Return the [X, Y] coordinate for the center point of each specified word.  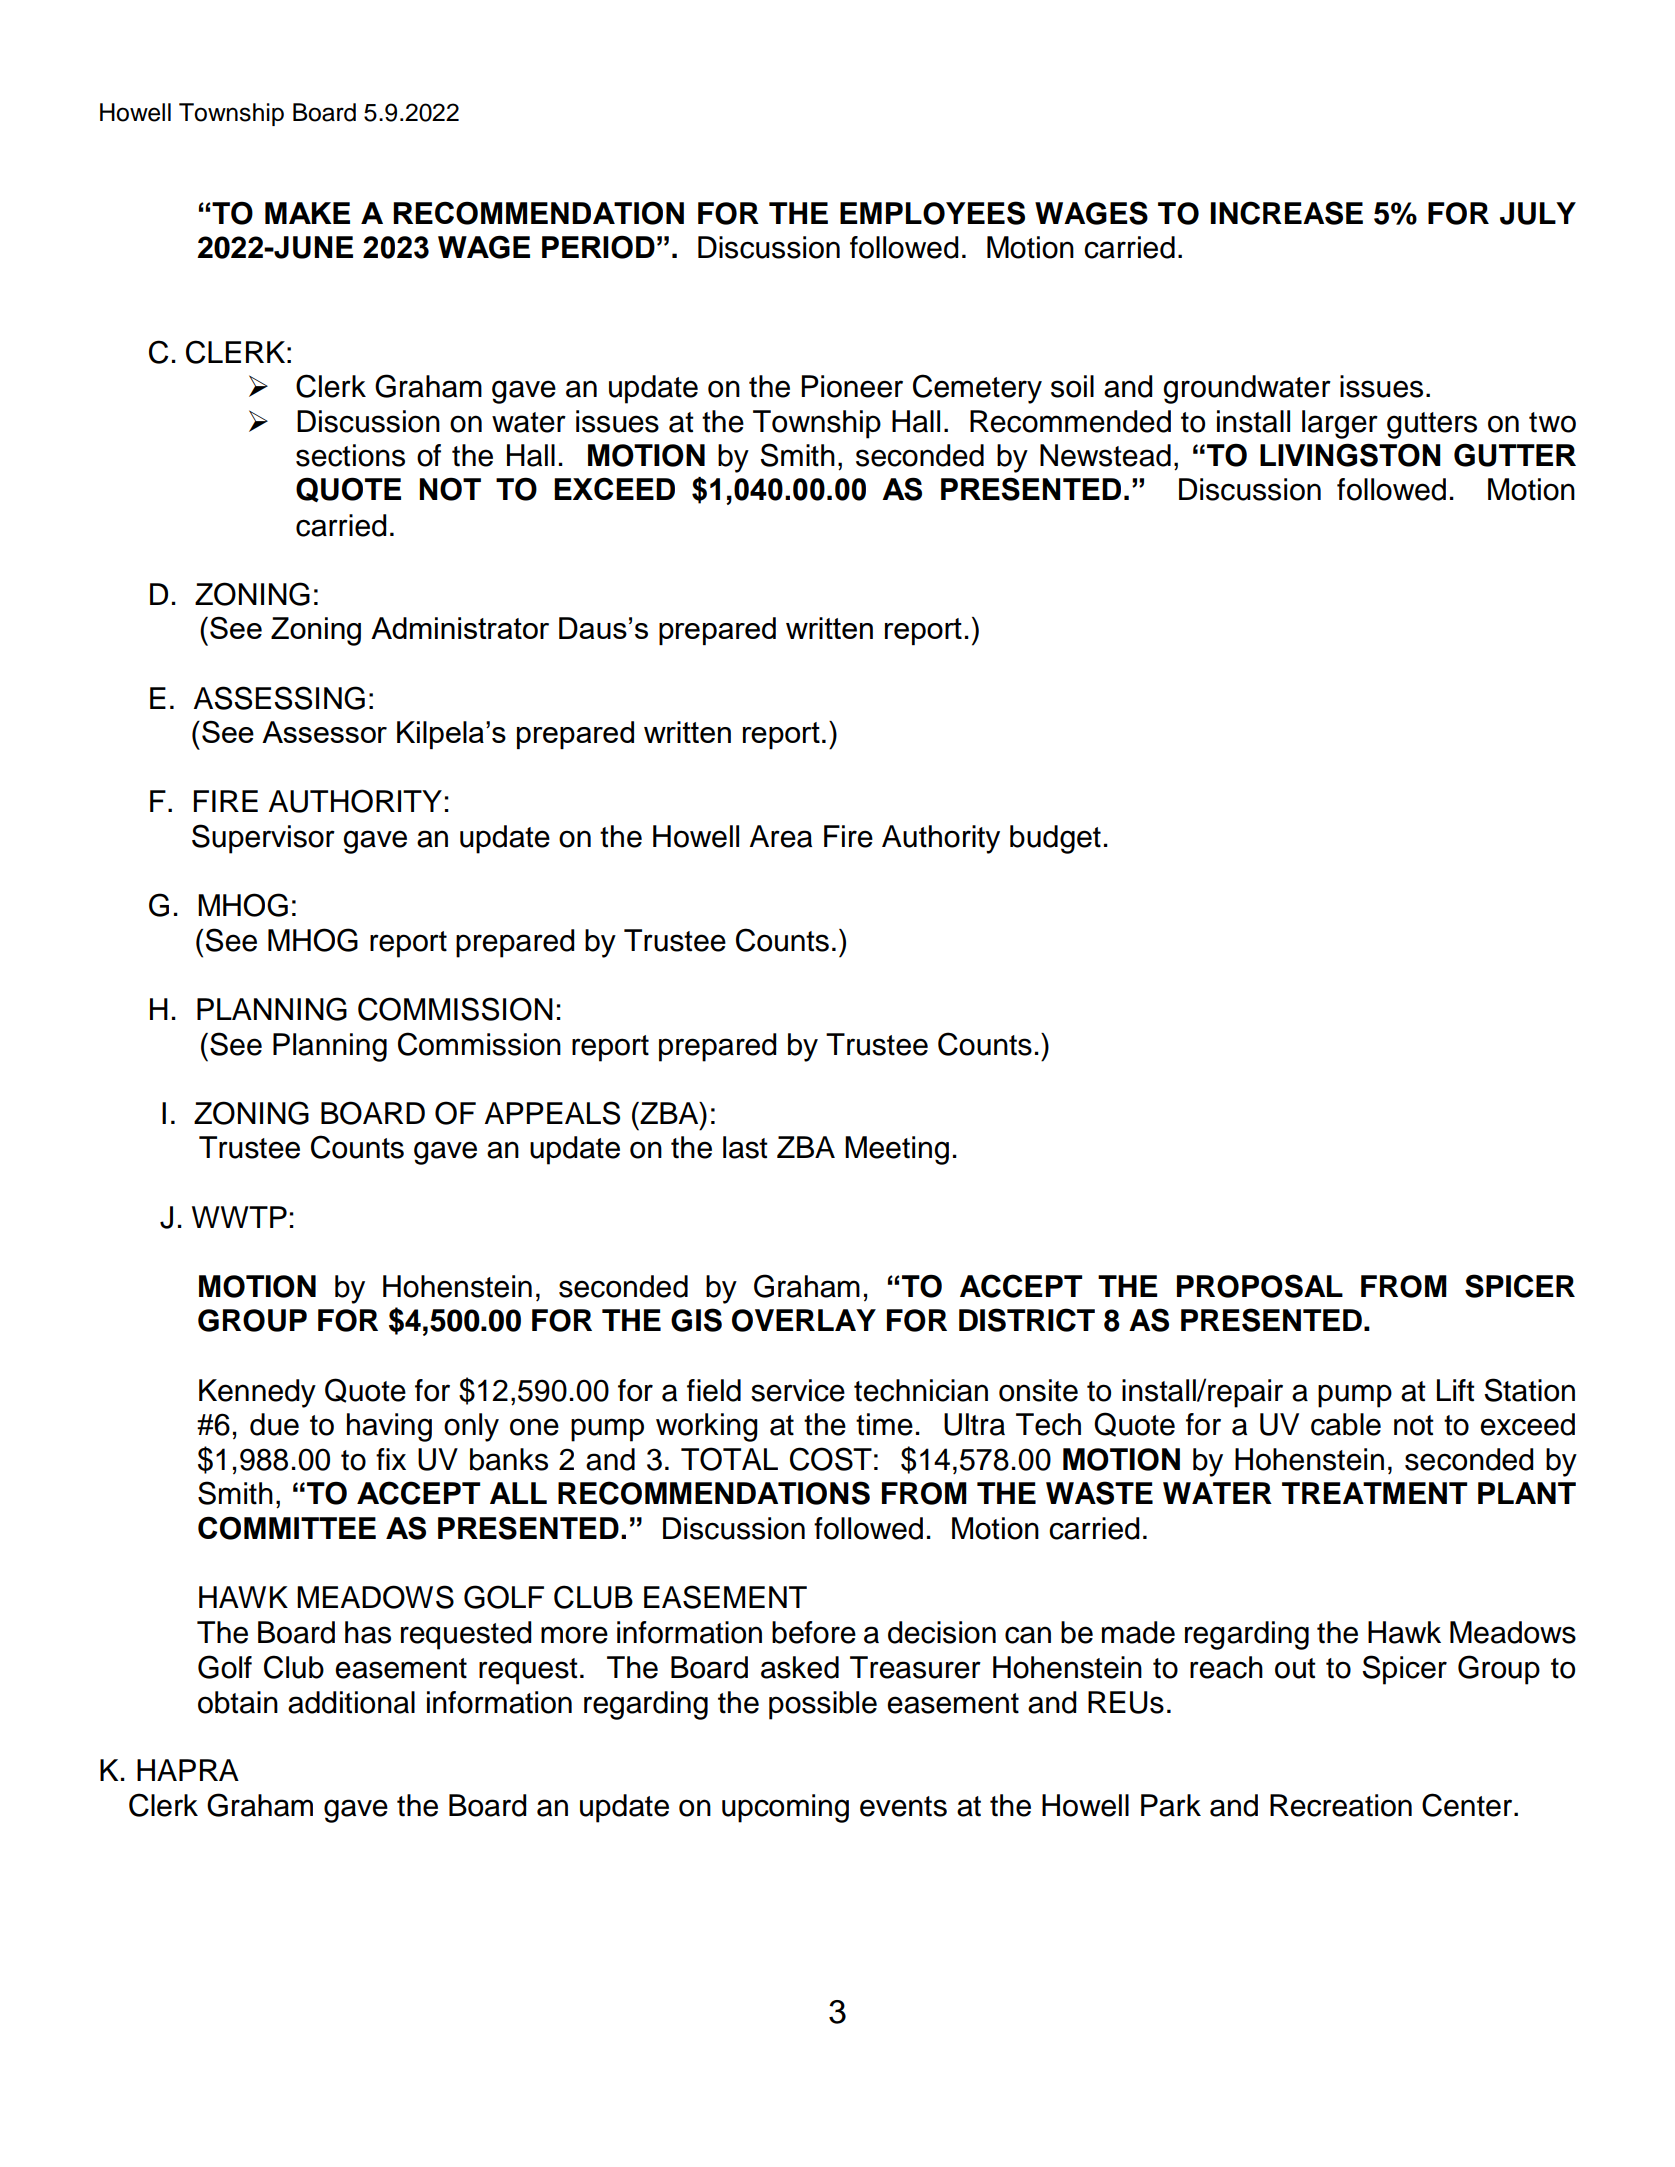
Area [781, 836]
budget [1055, 839]
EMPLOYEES [932, 213]
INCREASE [1287, 213]
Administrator [460, 628]
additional [351, 1702]
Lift [1456, 1390]
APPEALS [552, 1113]
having [389, 1427]
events [903, 1806]
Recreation [1341, 1805]
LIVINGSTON [1350, 455]
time [884, 1424]
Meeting [897, 1150]
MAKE [307, 213]
